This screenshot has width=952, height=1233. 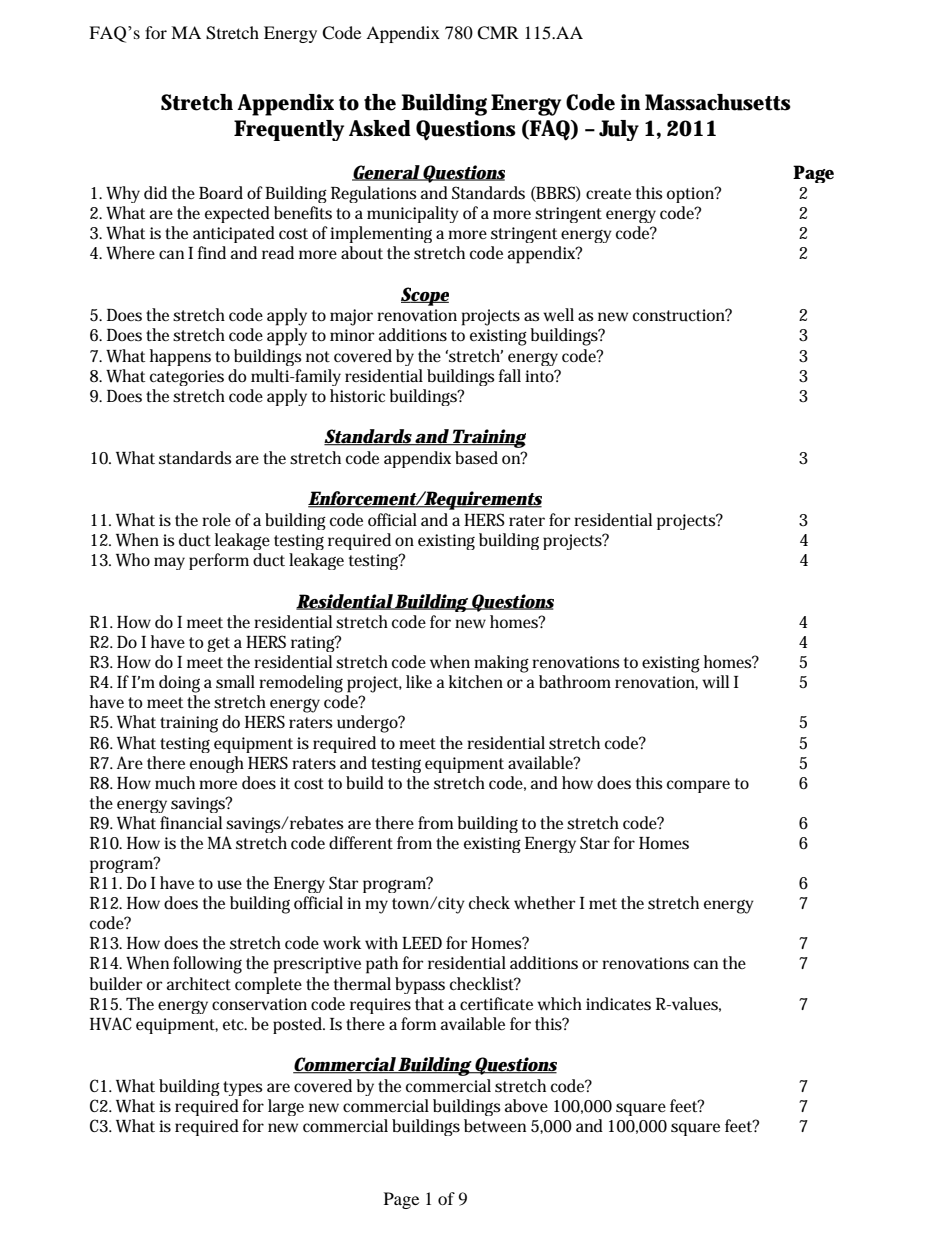 What do you see at coordinates (619, 130) in the screenshot?
I see `July` at bounding box center [619, 130].
